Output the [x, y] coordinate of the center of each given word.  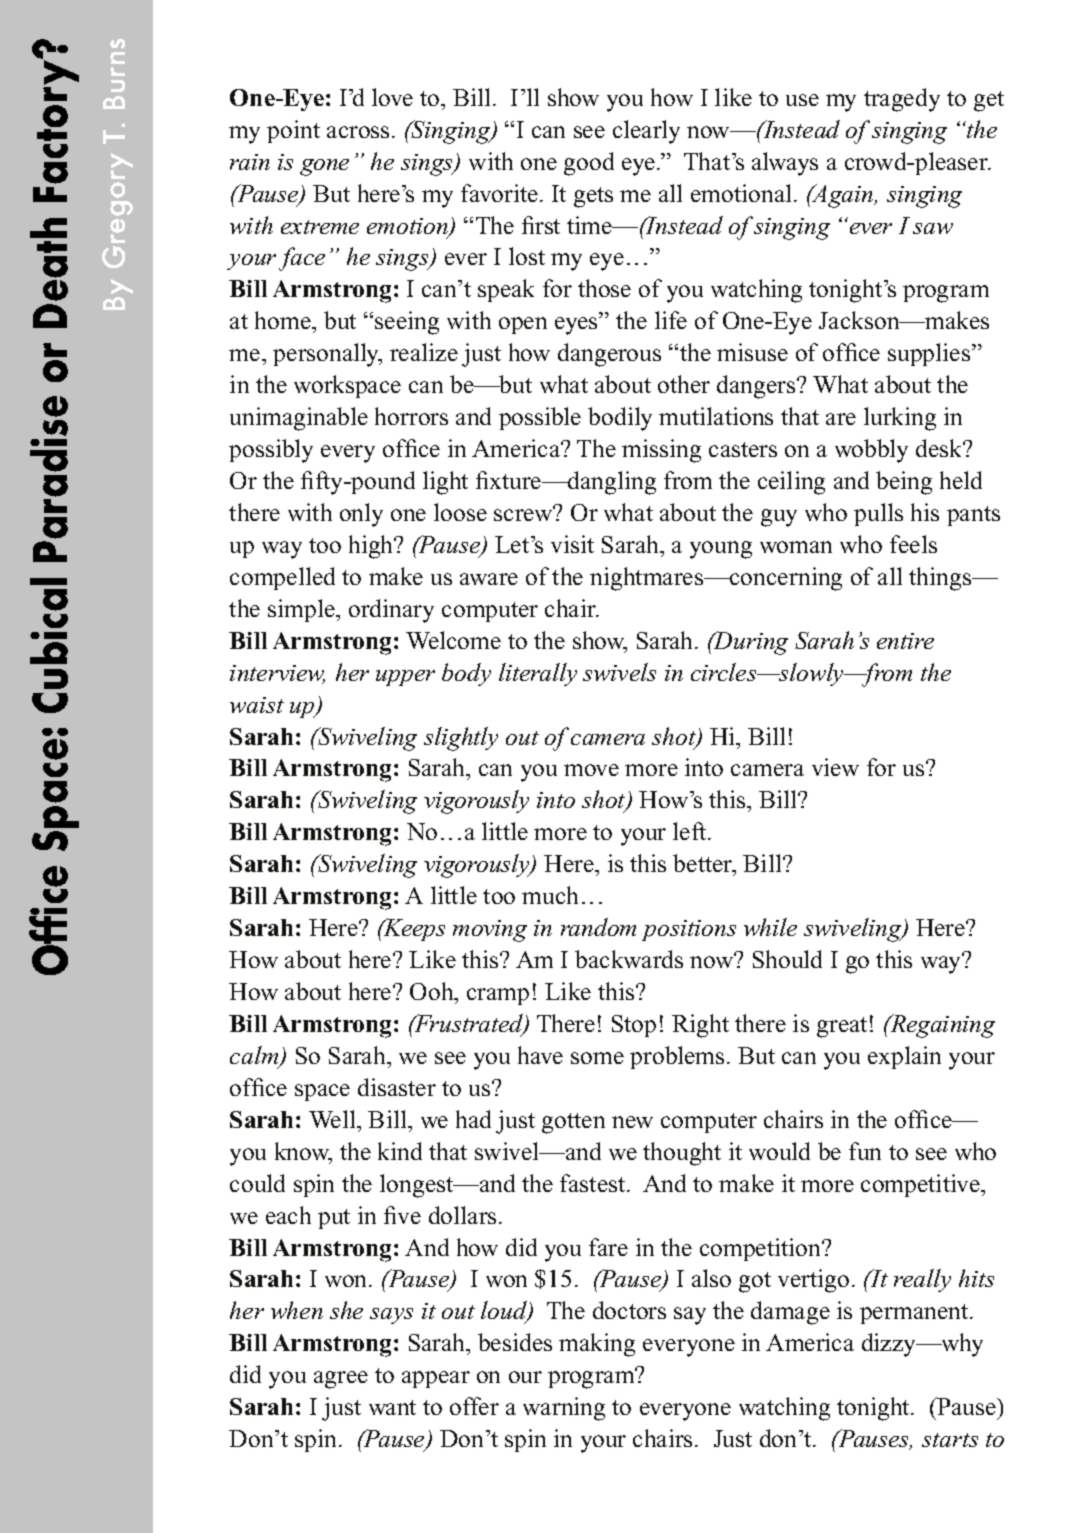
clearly [646, 132]
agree [341, 1380]
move [591, 770]
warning [564, 1409]
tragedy [902, 100]
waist [257, 705]
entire [905, 641]
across [358, 132]
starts [950, 1440]
